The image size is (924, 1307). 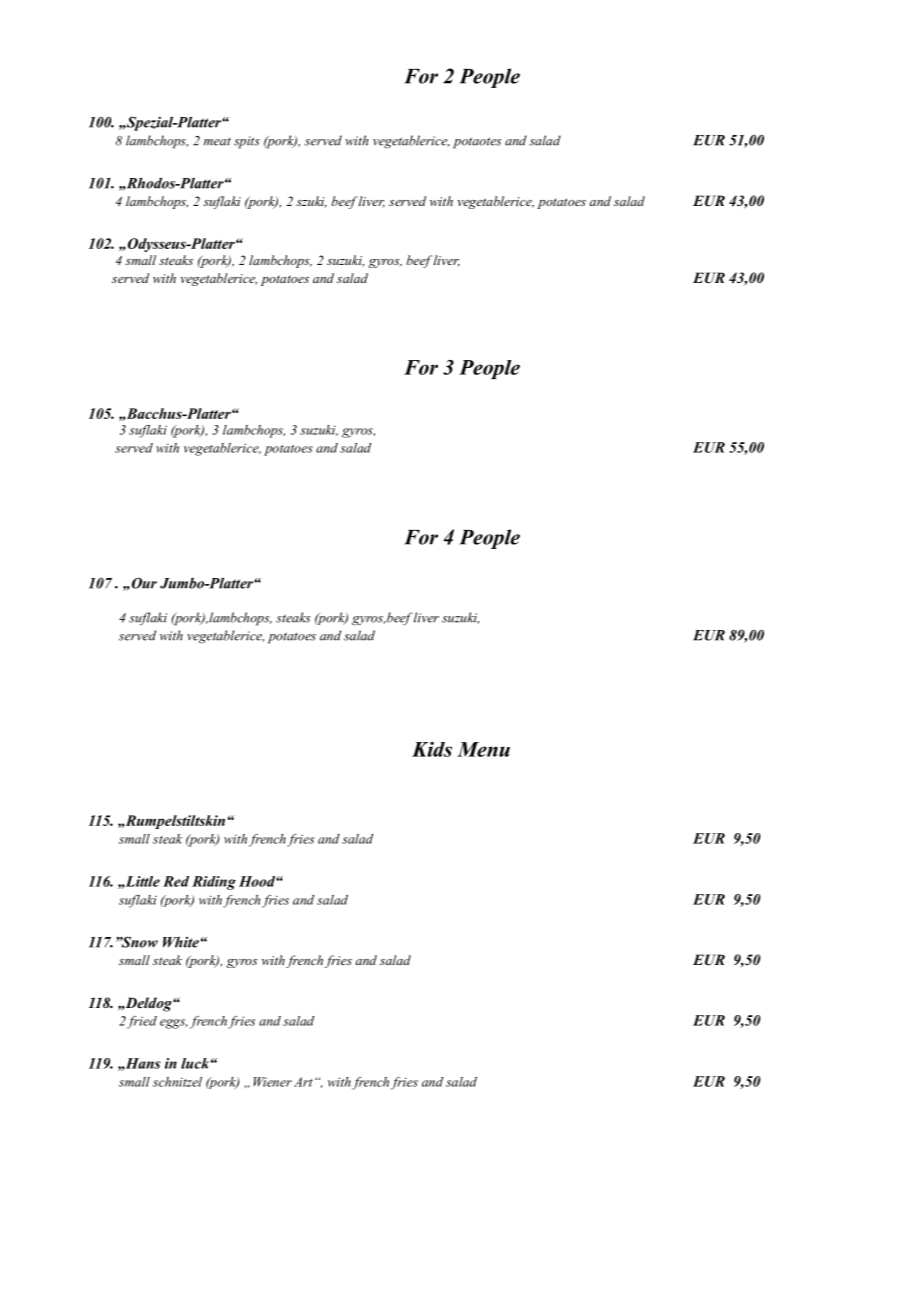 What do you see at coordinates (303, 1082) in the screenshot?
I see `Art` at bounding box center [303, 1082].
